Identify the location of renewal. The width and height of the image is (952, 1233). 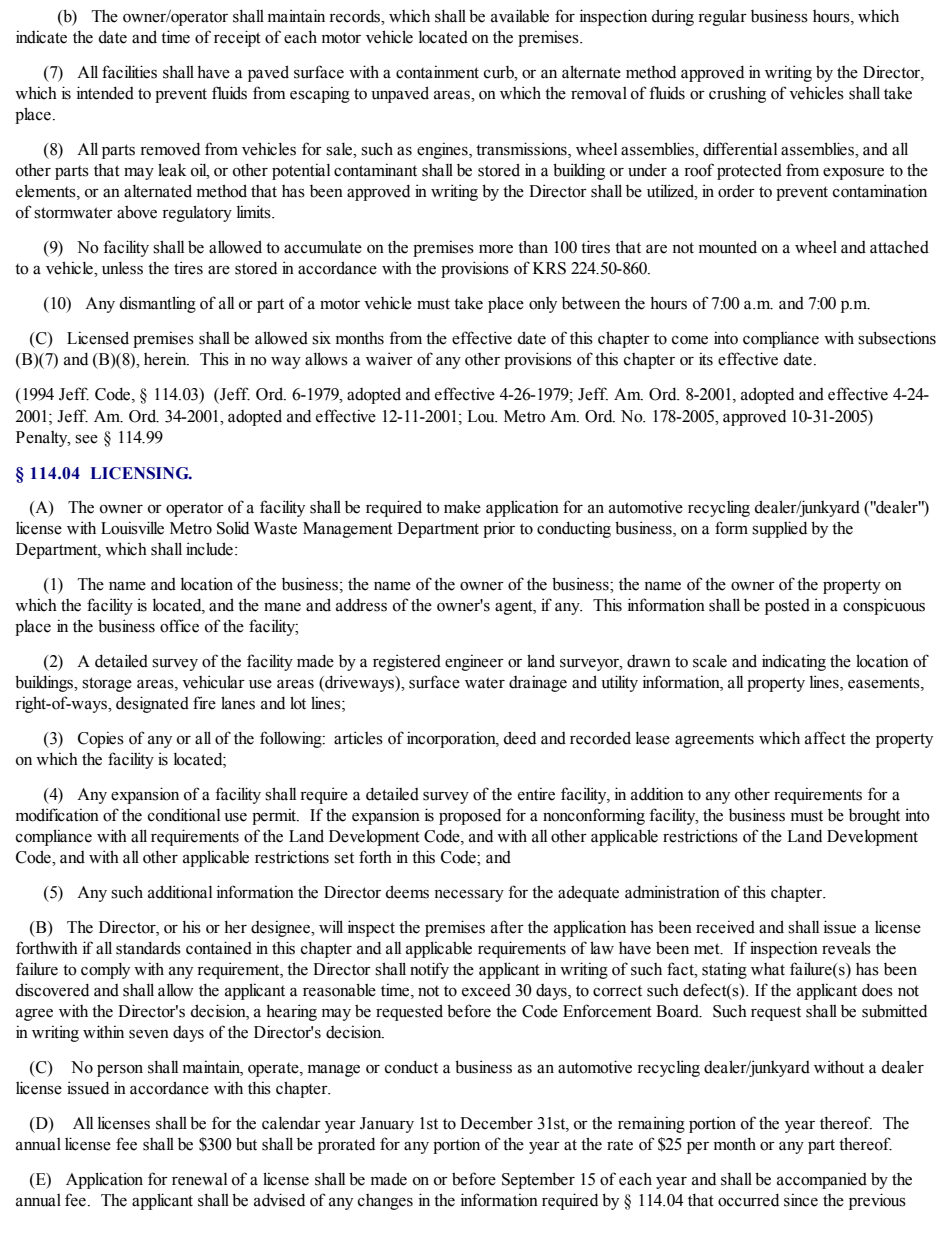
(199, 1179).
